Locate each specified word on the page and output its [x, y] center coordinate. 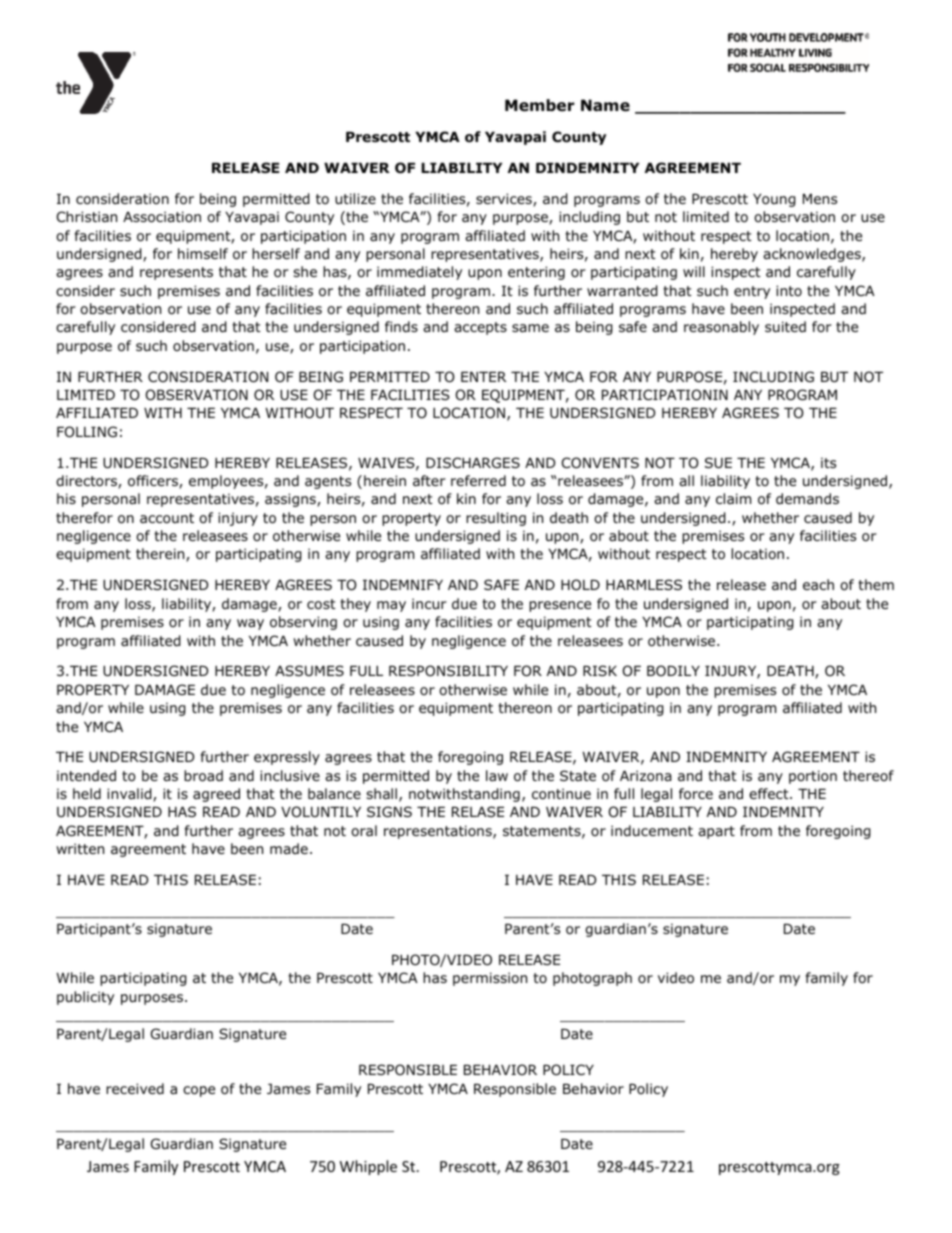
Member [539, 105]
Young [774, 200]
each [818, 584]
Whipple [368, 1167]
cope [199, 1091]
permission [490, 979]
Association [162, 217]
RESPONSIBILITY [448, 671]
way [250, 624]
